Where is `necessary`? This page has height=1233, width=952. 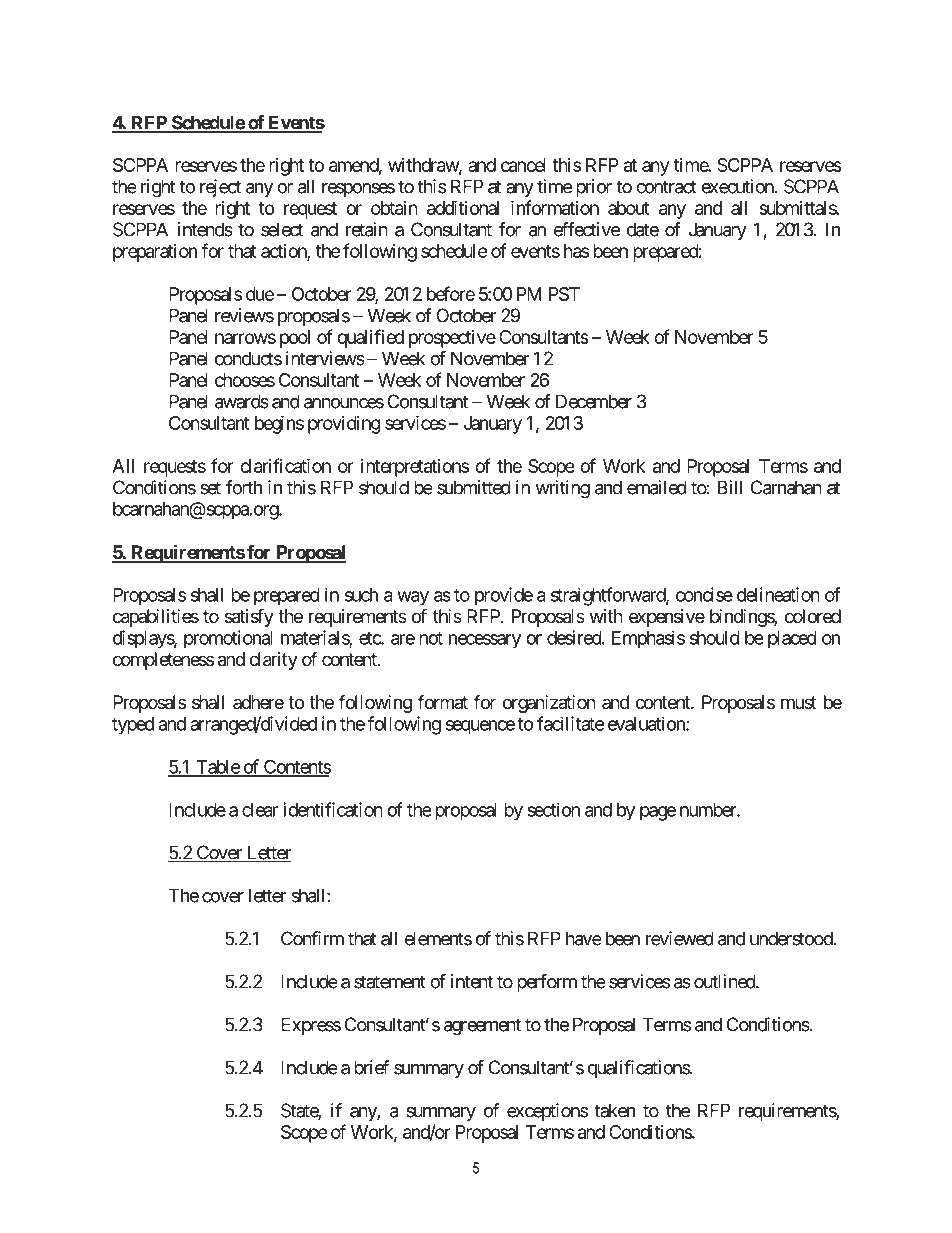 necessary is located at coordinates (485, 641).
